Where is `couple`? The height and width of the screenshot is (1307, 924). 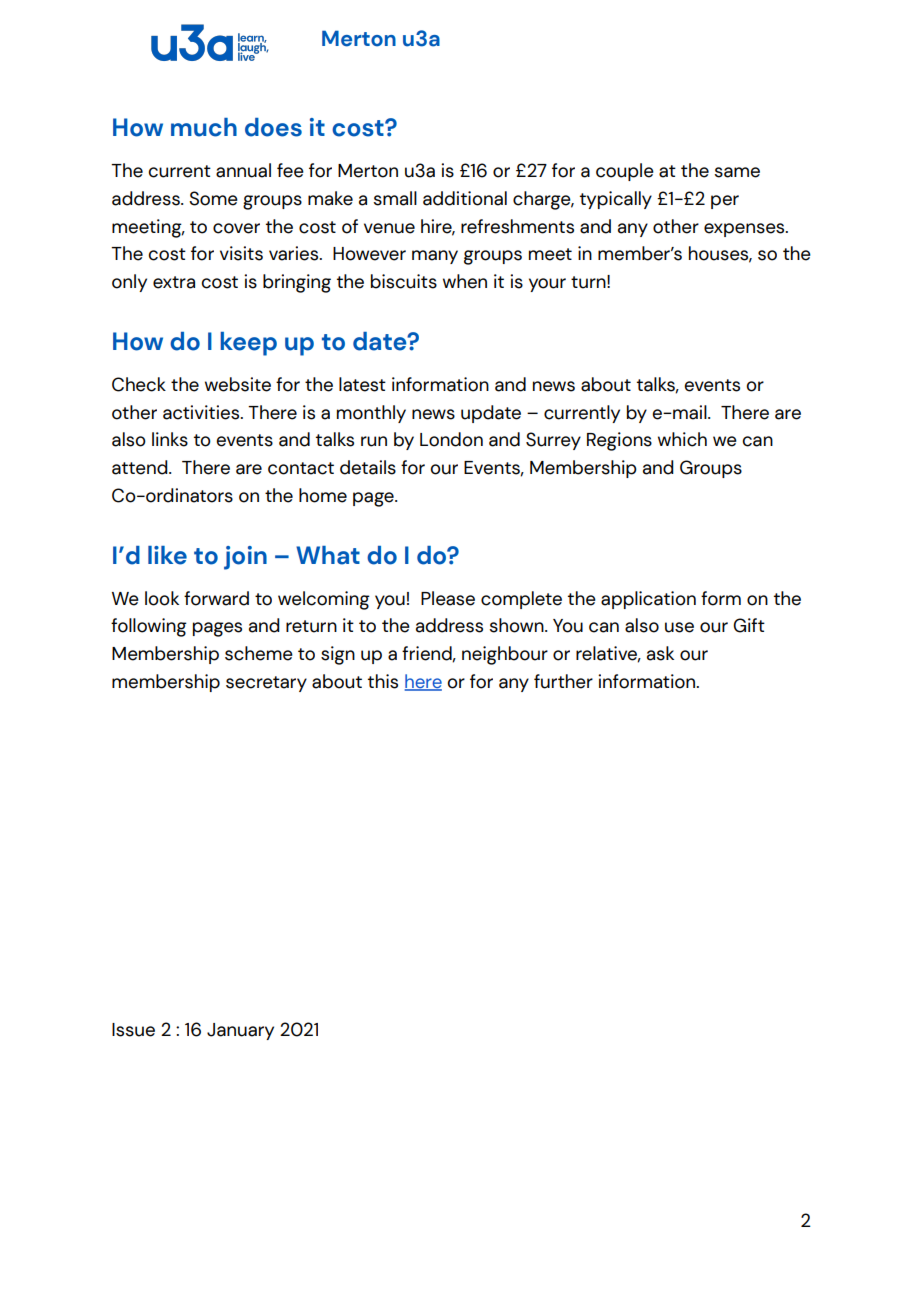
couple is located at coordinates (625, 172).
